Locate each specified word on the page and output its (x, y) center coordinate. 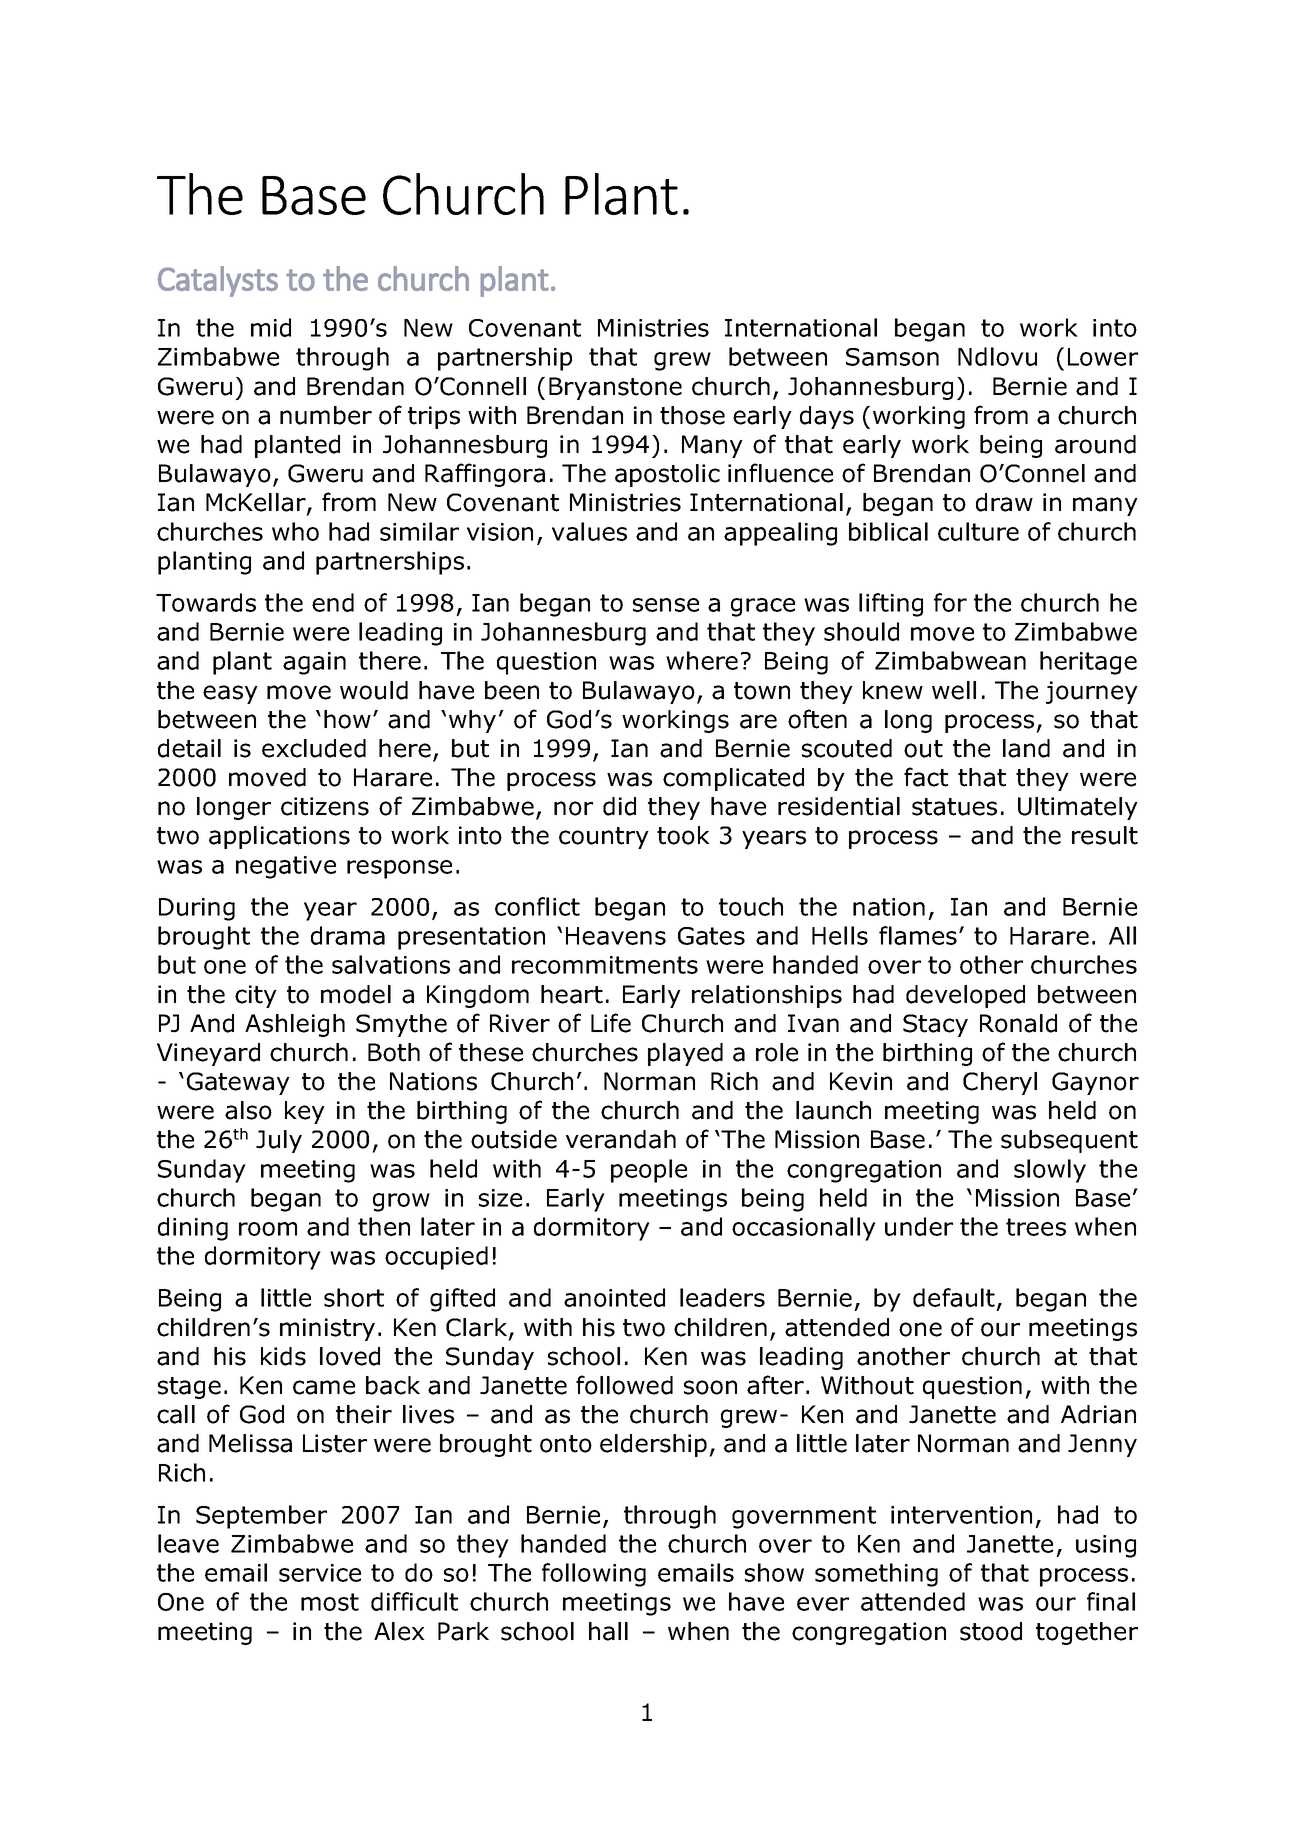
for (950, 602)
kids (283, 1356)
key (305, 1112)
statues (954, 807)
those (692, 415)
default (954, 1297)
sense (666, 605)
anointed (614, 1297)
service (320, 1573)
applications (279, 837)
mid (271, 327)
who (295, 531)
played (685, 1054)
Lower (1103, 357)
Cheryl (1000, 1083)
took (683, 835)
